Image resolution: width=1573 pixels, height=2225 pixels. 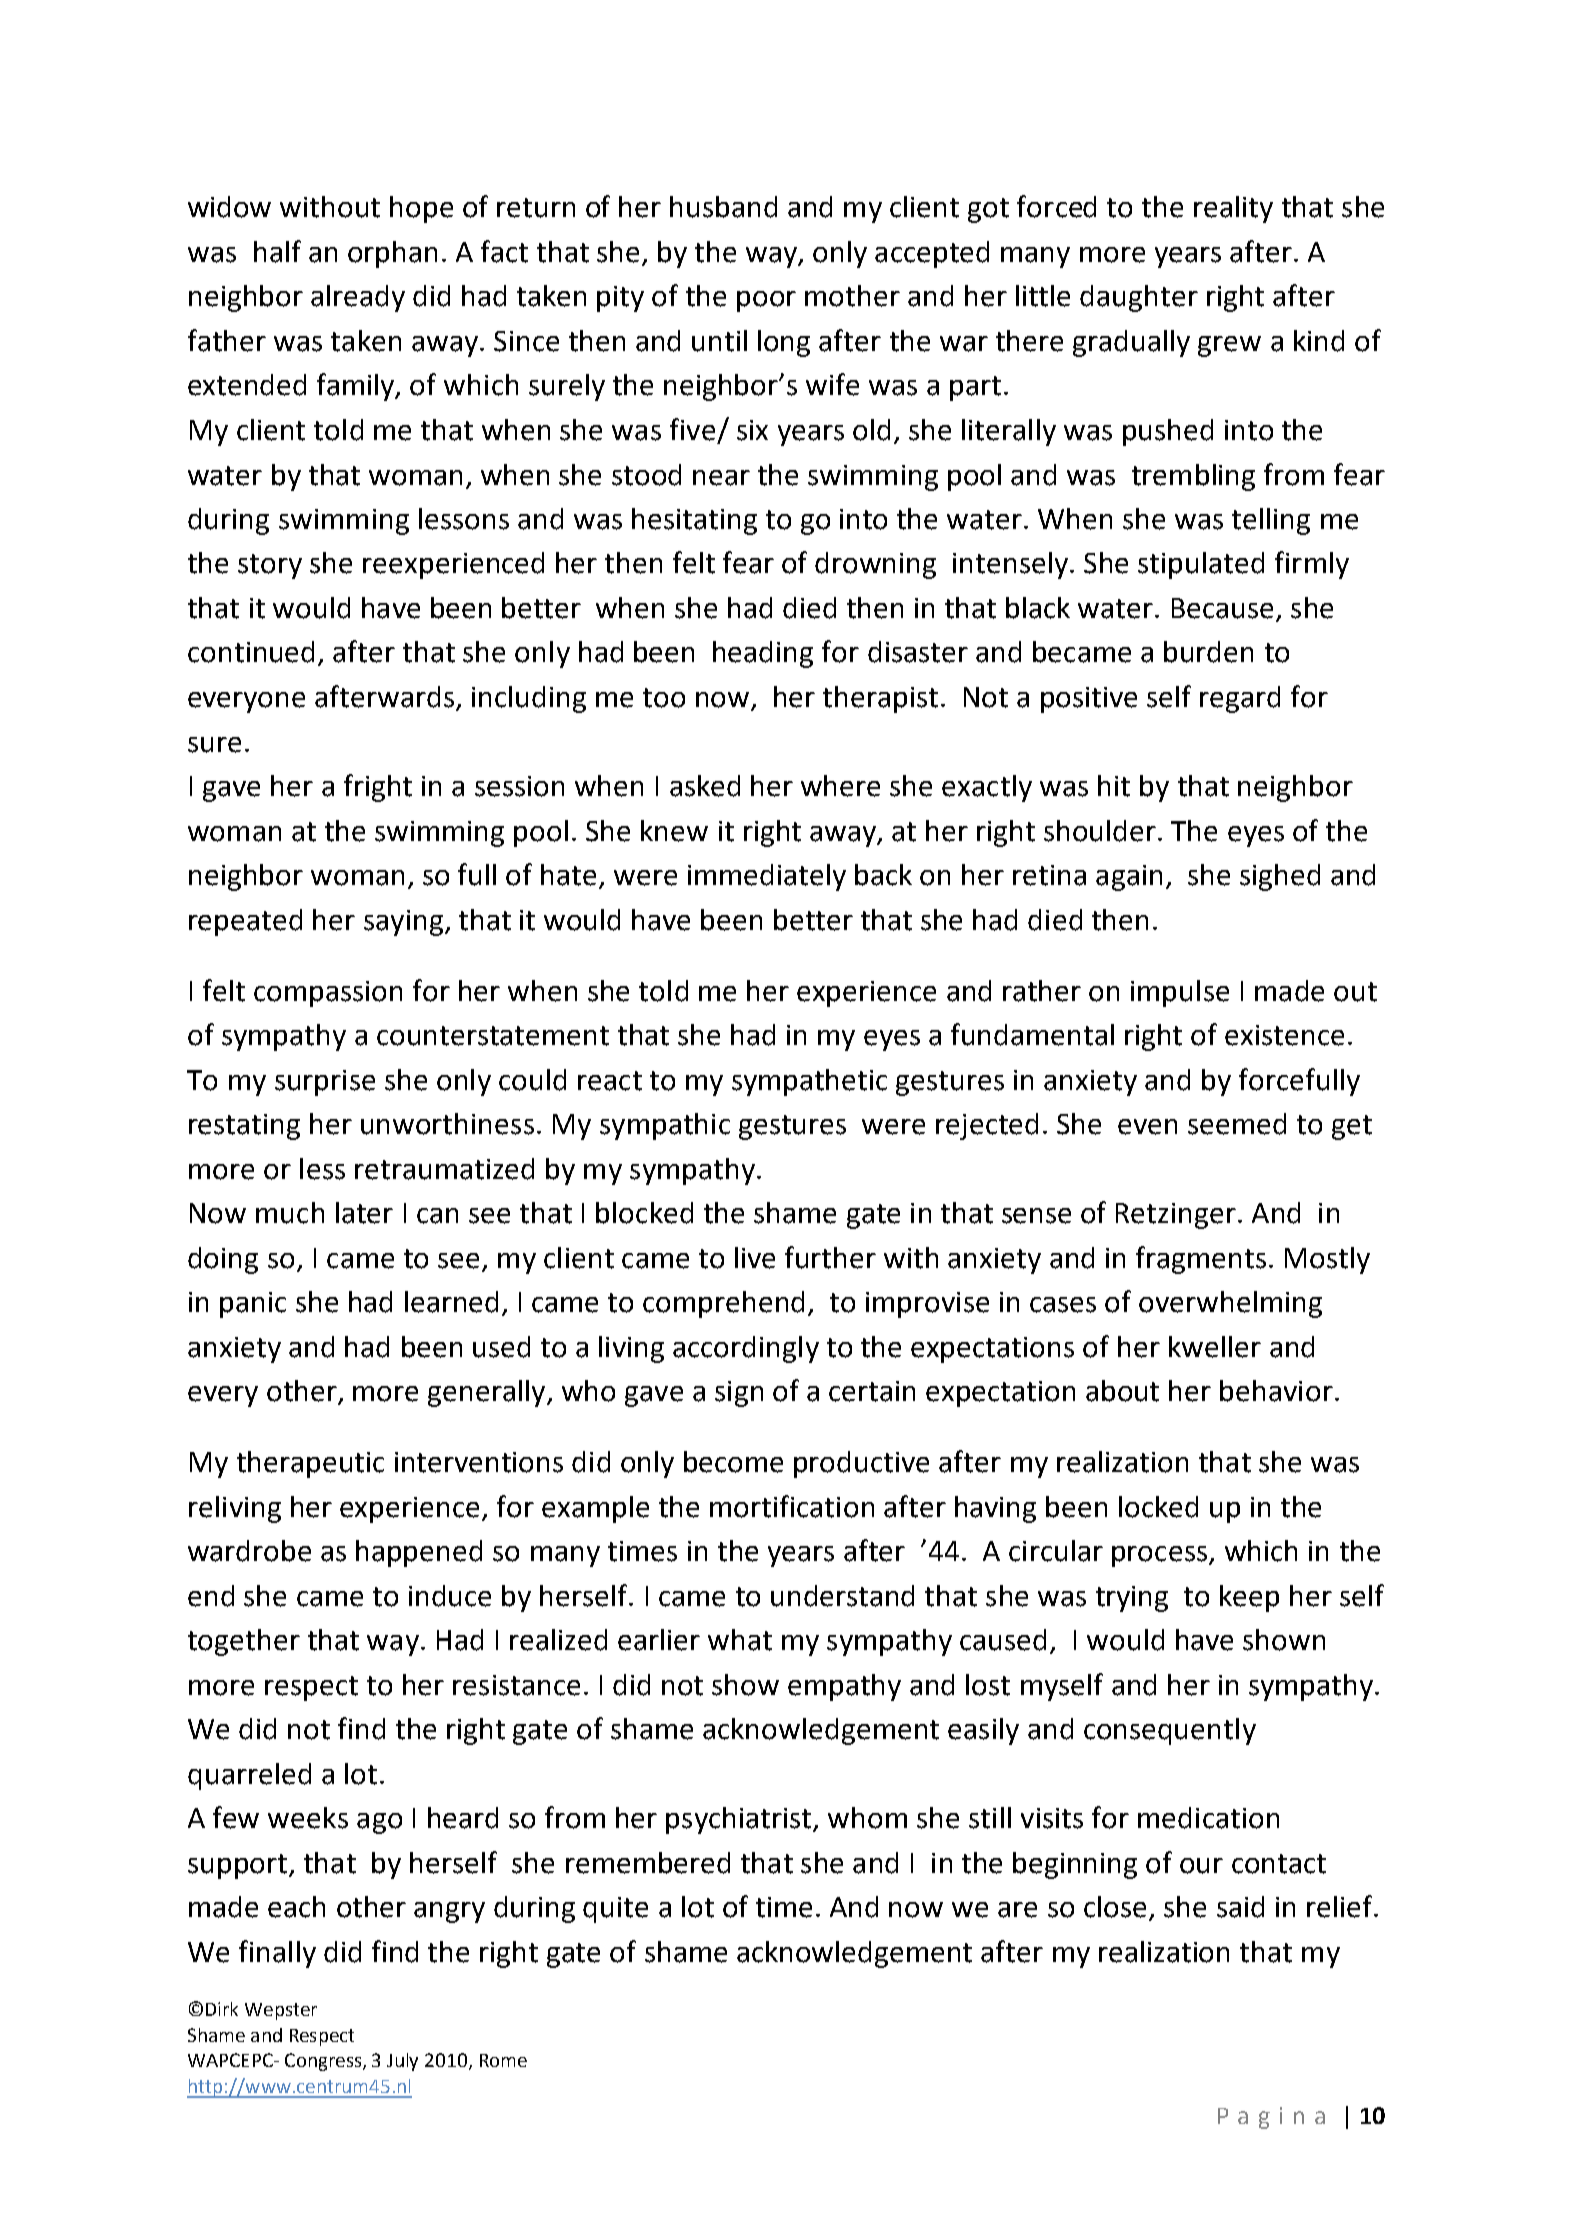 I want to click on said, so click(x=1240, y=1907).
